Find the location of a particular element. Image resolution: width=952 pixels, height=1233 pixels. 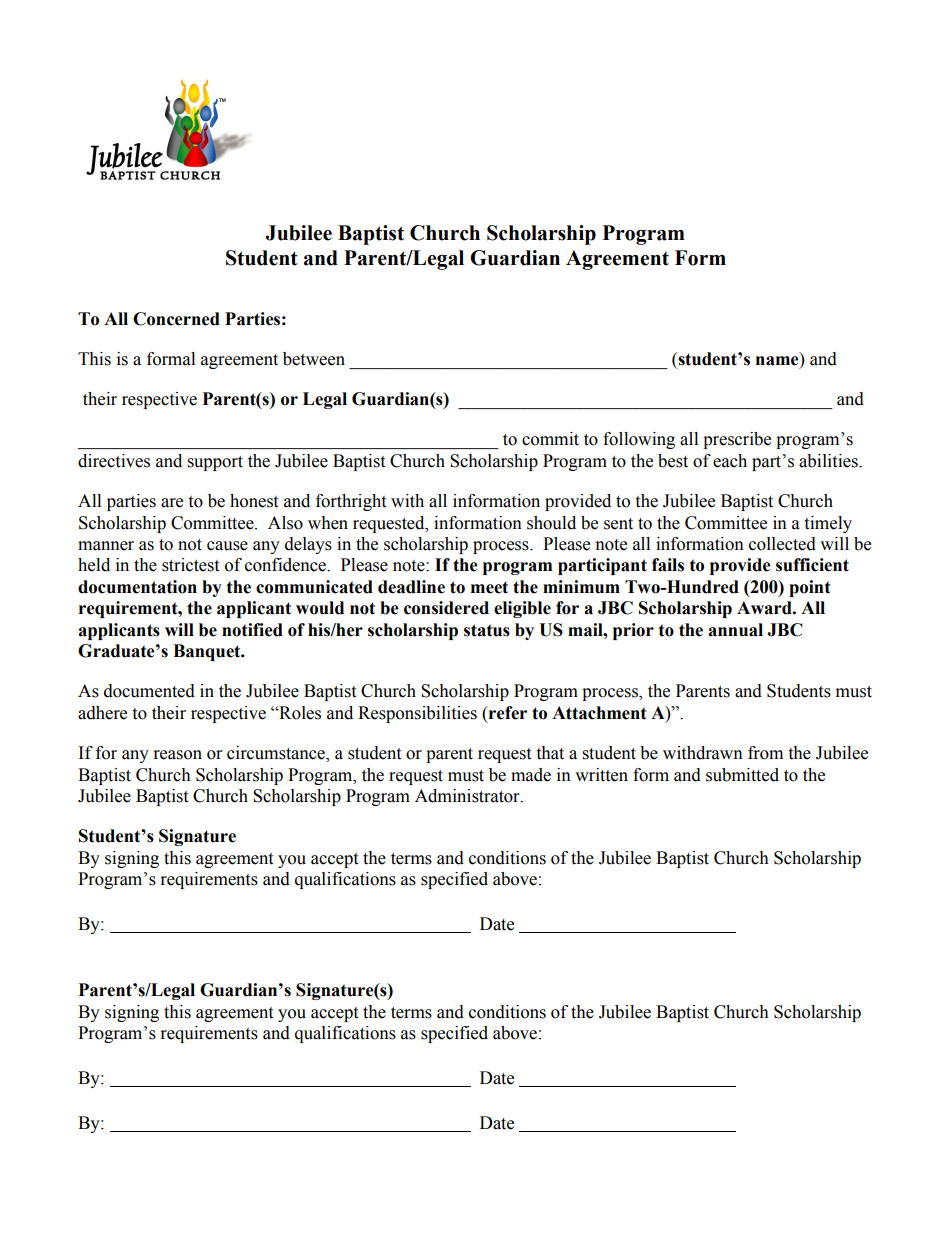

annual is located at coordinates (735, 630).
